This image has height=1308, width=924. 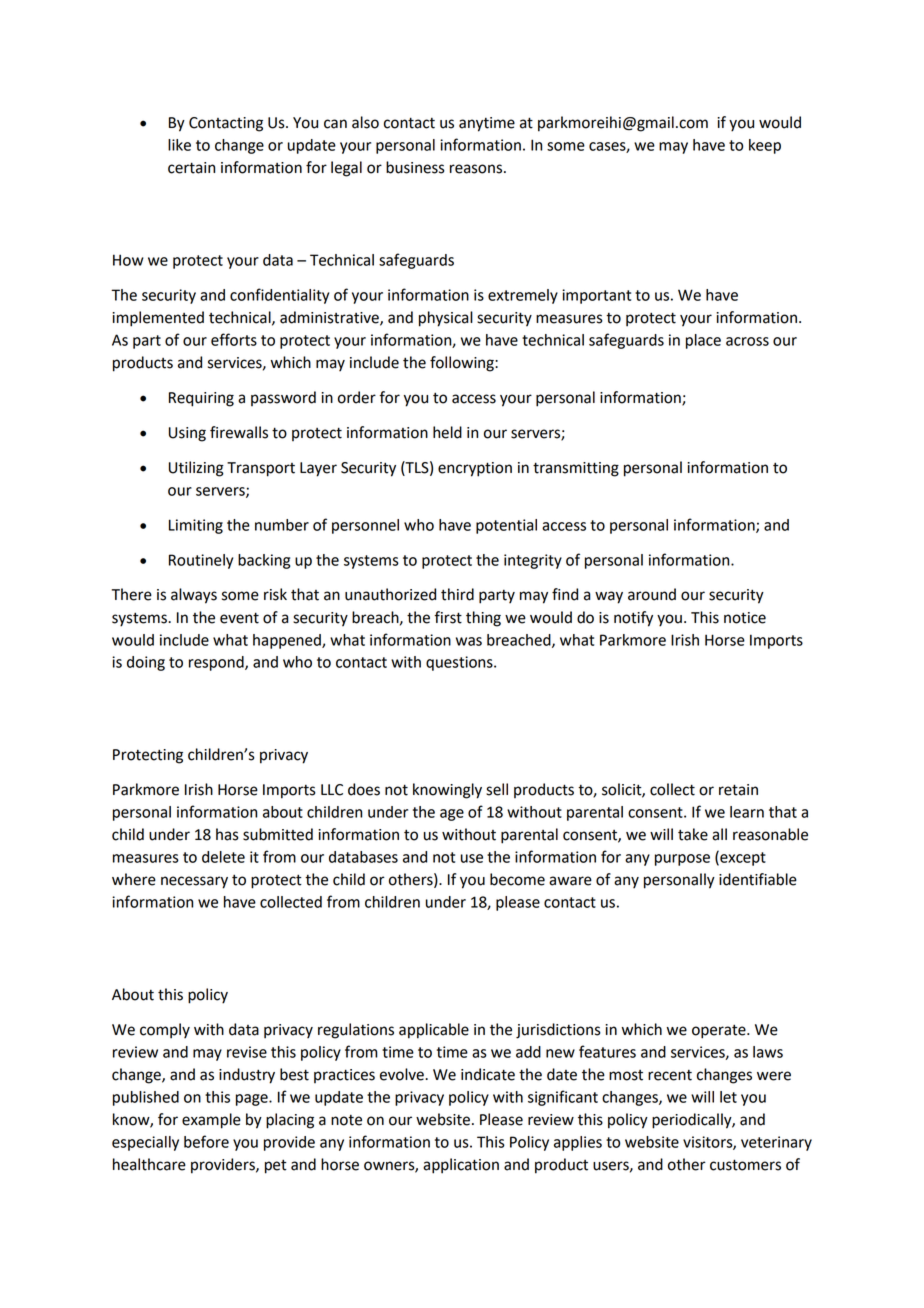 I want to click on business, so click(x=415, y=167).
